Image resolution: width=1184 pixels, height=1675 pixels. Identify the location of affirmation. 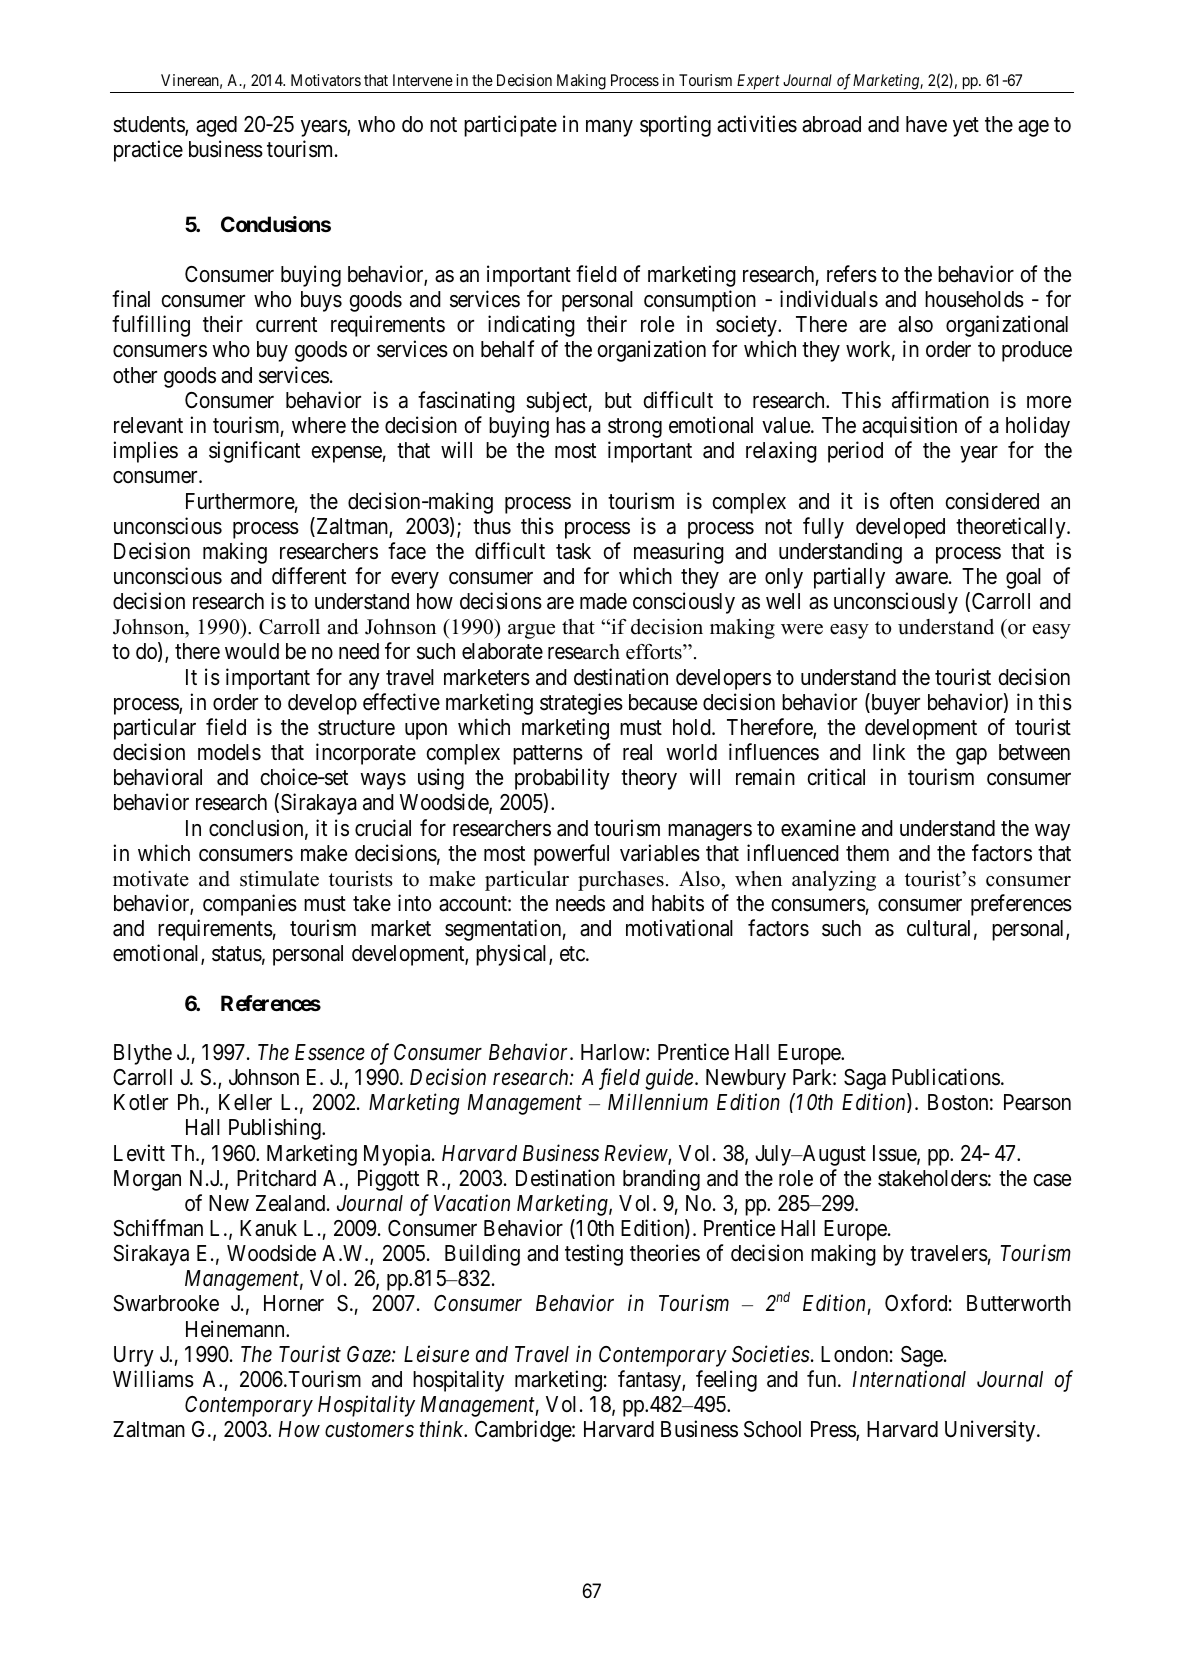
(940, 400).
